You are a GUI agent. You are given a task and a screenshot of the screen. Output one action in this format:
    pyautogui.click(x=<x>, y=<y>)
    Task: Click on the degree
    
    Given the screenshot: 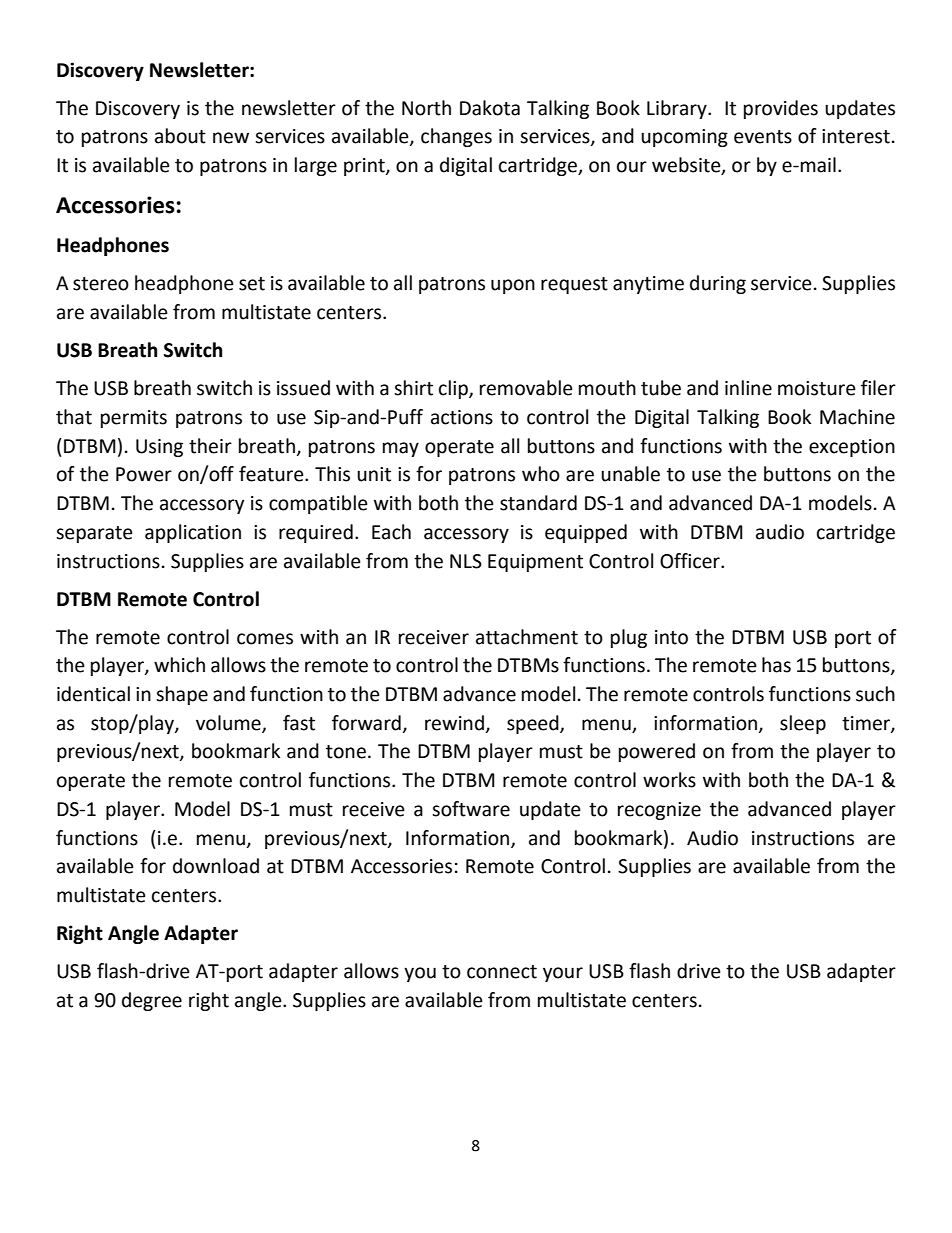 What is the action you would take?
    pyautogui.click(x=152, y=1001)
